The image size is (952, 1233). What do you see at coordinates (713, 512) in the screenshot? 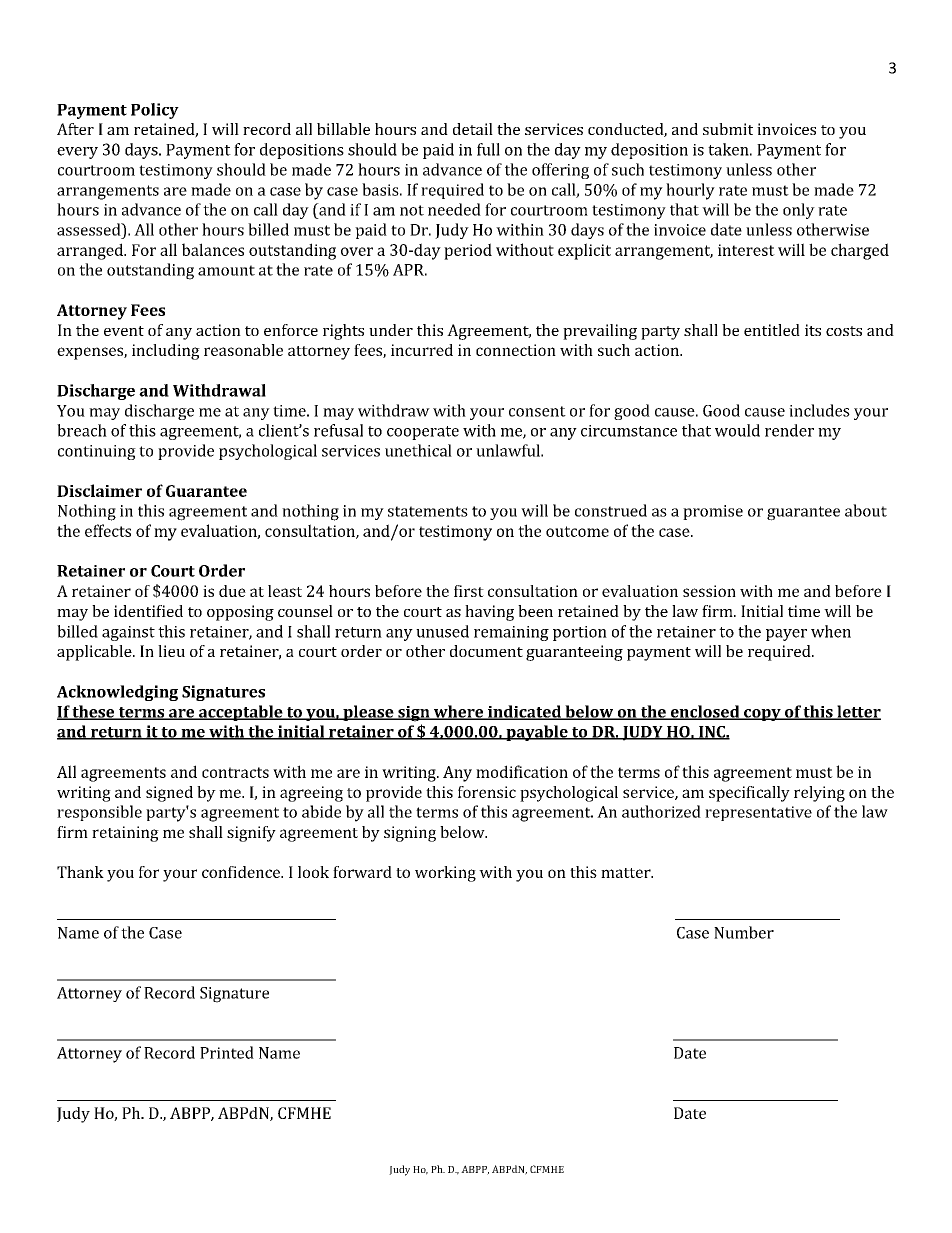
I see `promise` at bounding box center [713, 512].
